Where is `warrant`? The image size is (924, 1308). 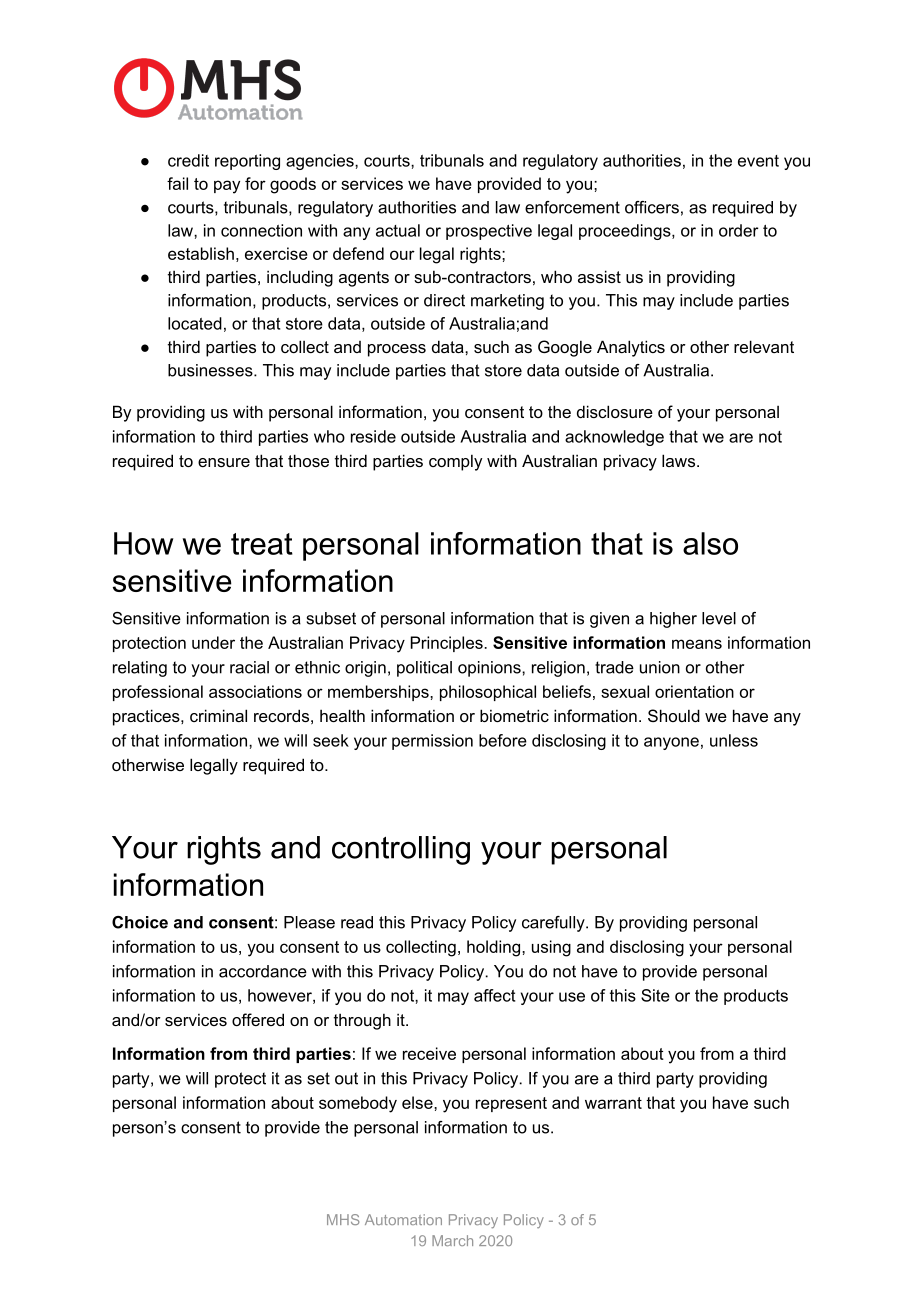
warrant is located at coordinates (613, 1103).
